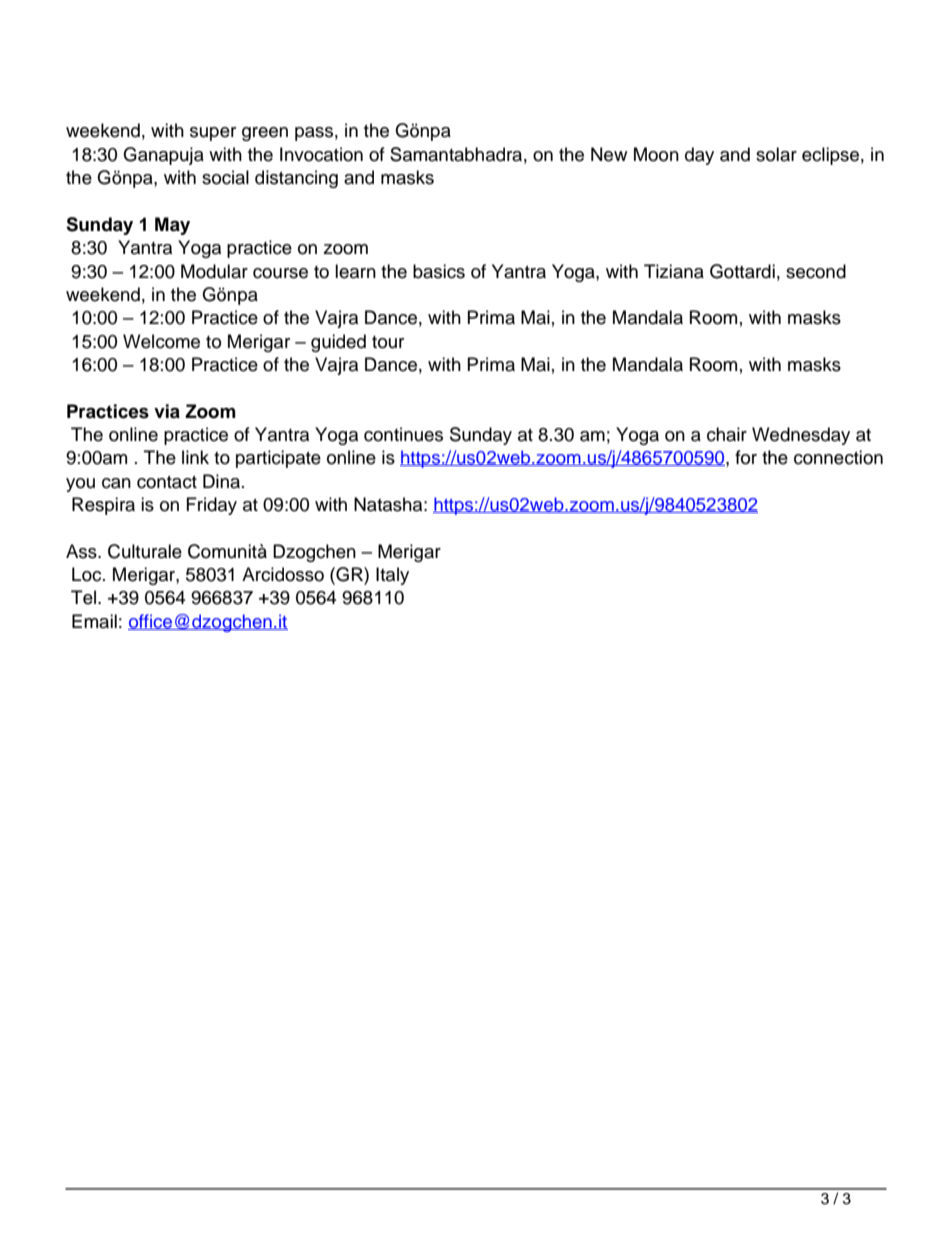  I want to click on for, so click(746, 457).
